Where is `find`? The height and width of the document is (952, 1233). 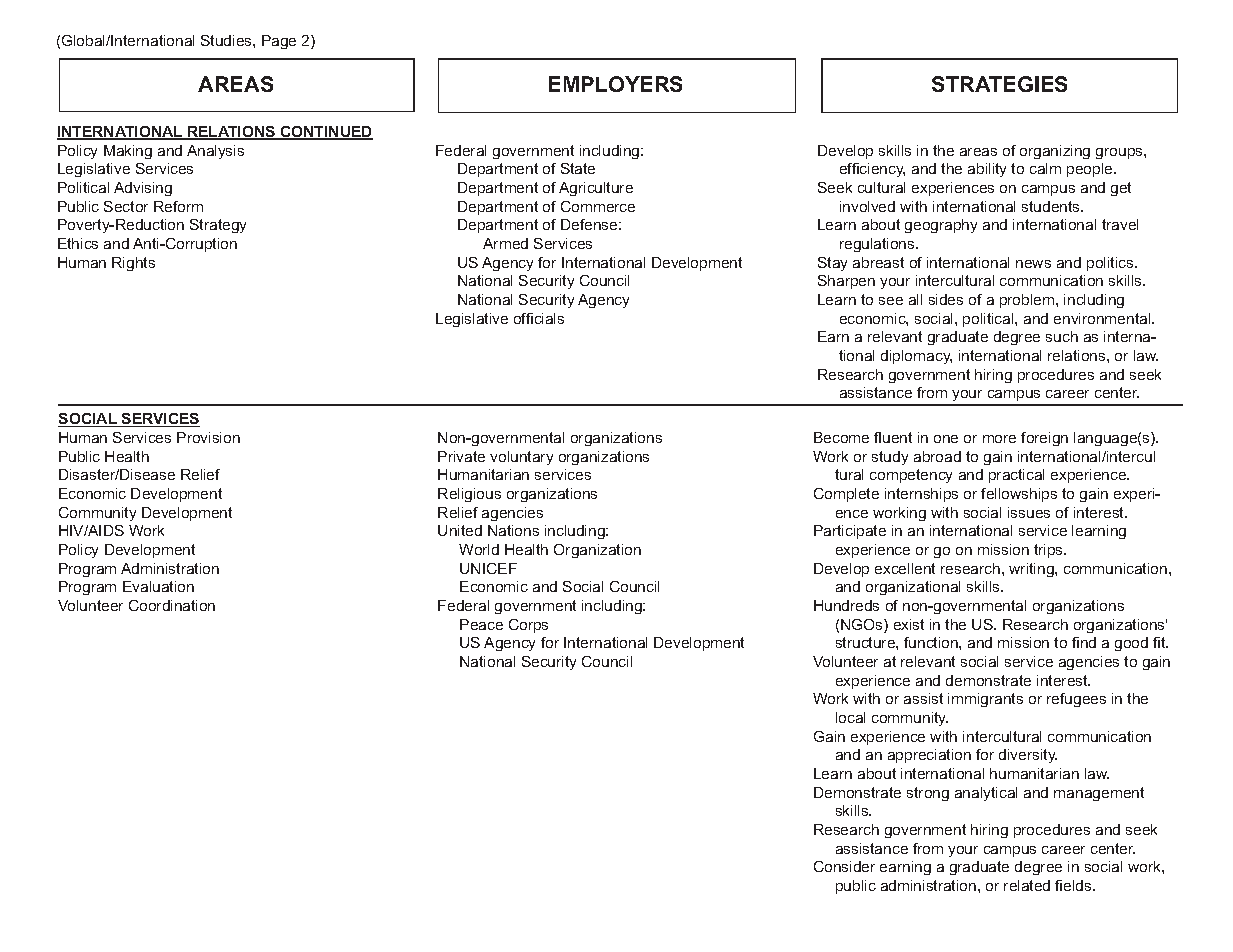
find is located at coordinates (1084, 642).
